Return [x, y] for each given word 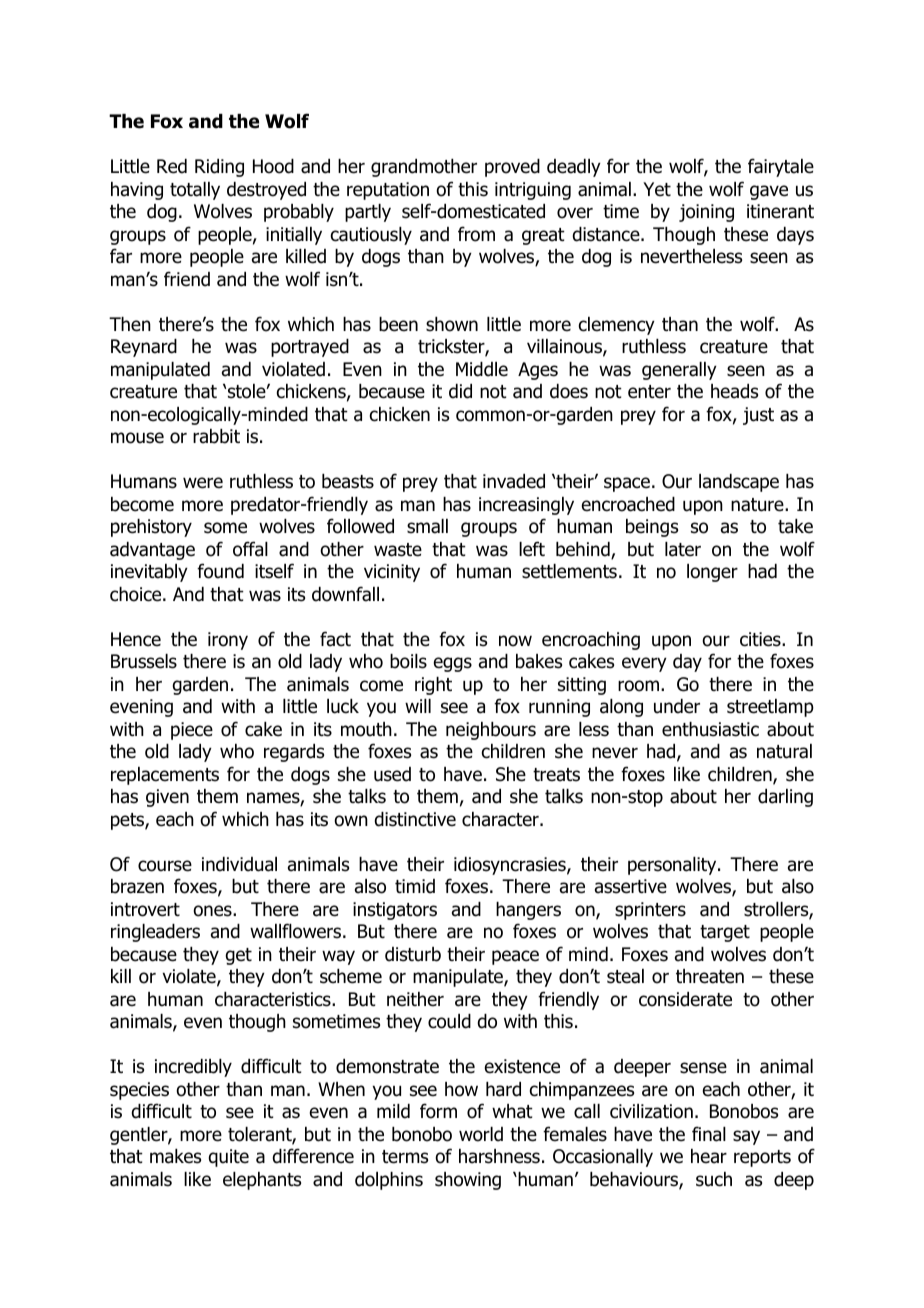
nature [758, 505]
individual [239, 864]
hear [709, 1156]
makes [175, 1156]
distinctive [415, 819]
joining [706, 213]
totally [195, 191]
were [203, 483]
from [476, 234]
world [481, 1134]
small [427, 526]
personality [673, 866]
